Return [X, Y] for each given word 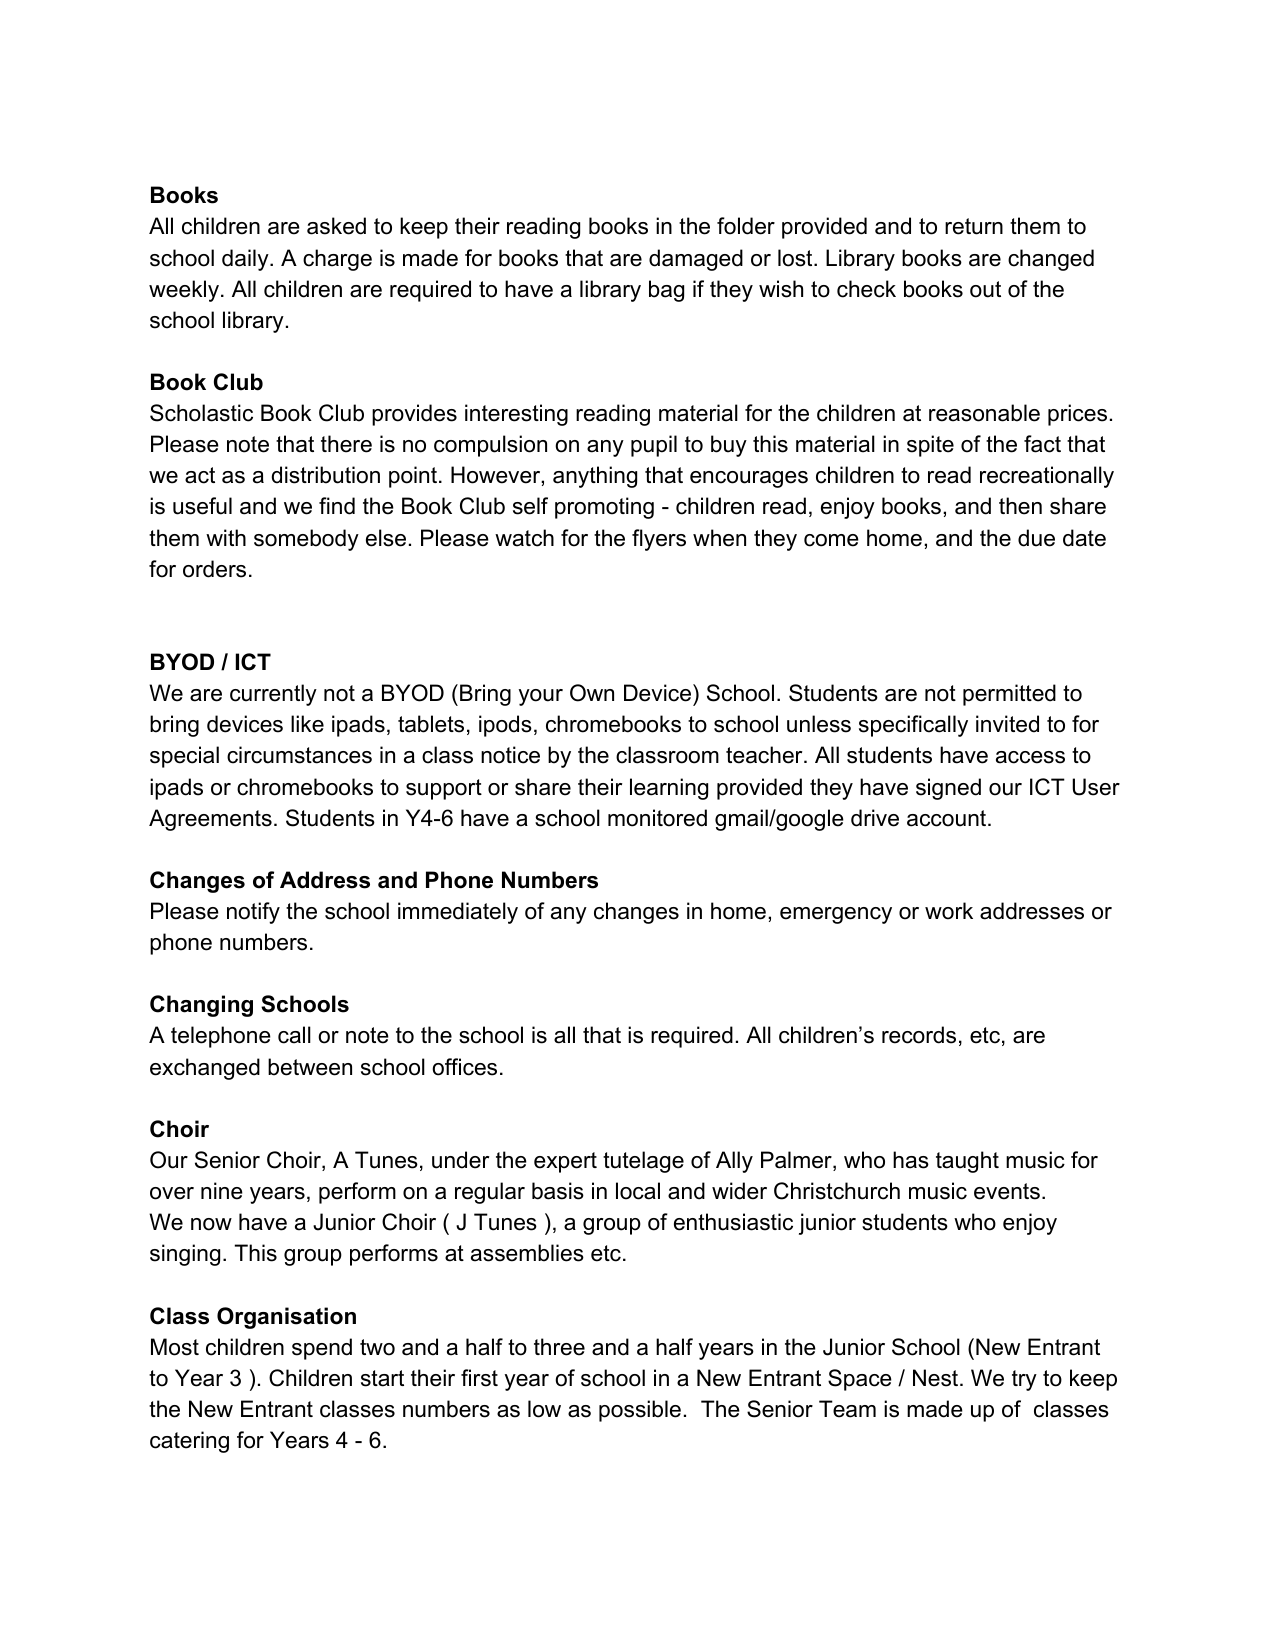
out [985, 289]
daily [246, 260]
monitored [657, 818]
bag [666, 291]
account [948, 818]
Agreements [210, 820]
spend [322, 1349]
